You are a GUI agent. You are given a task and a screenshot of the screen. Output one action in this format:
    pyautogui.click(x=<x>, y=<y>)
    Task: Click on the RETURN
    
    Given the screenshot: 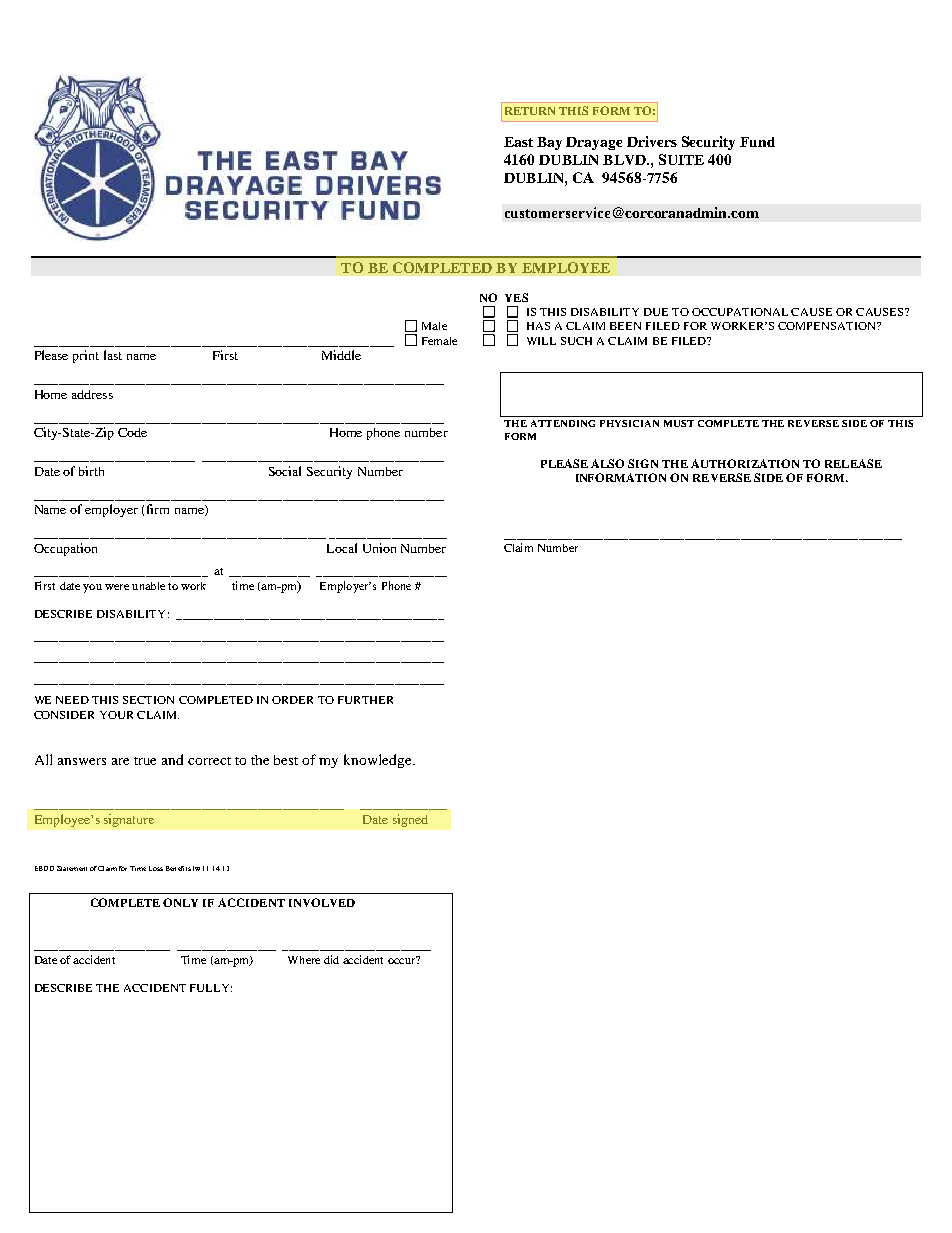 What is the action you would take?
    pyautogui.click(x=530, y=111)
